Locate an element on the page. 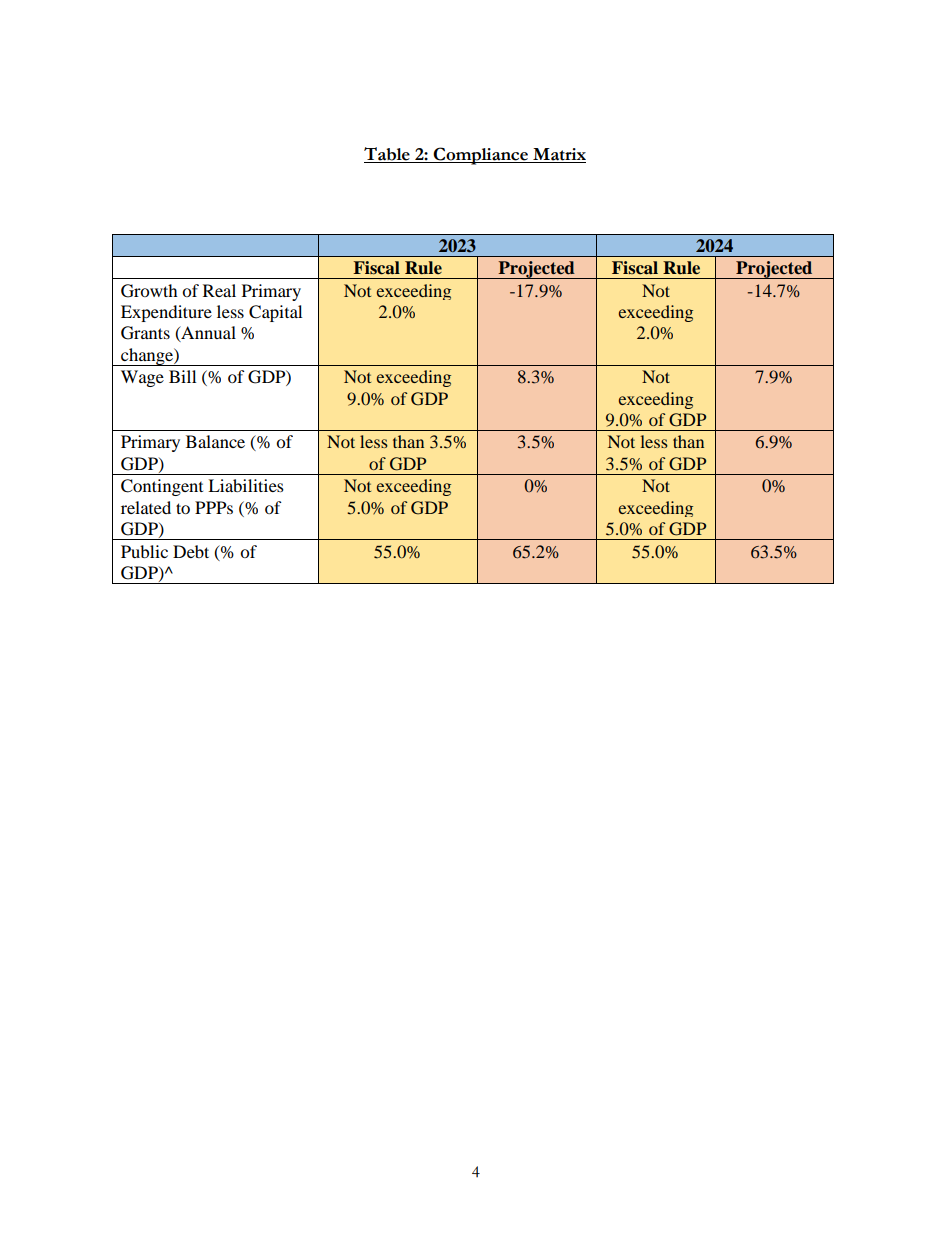 The width and height of the image is (952, 1233). Contingent is located at coordinates (162, 487).
